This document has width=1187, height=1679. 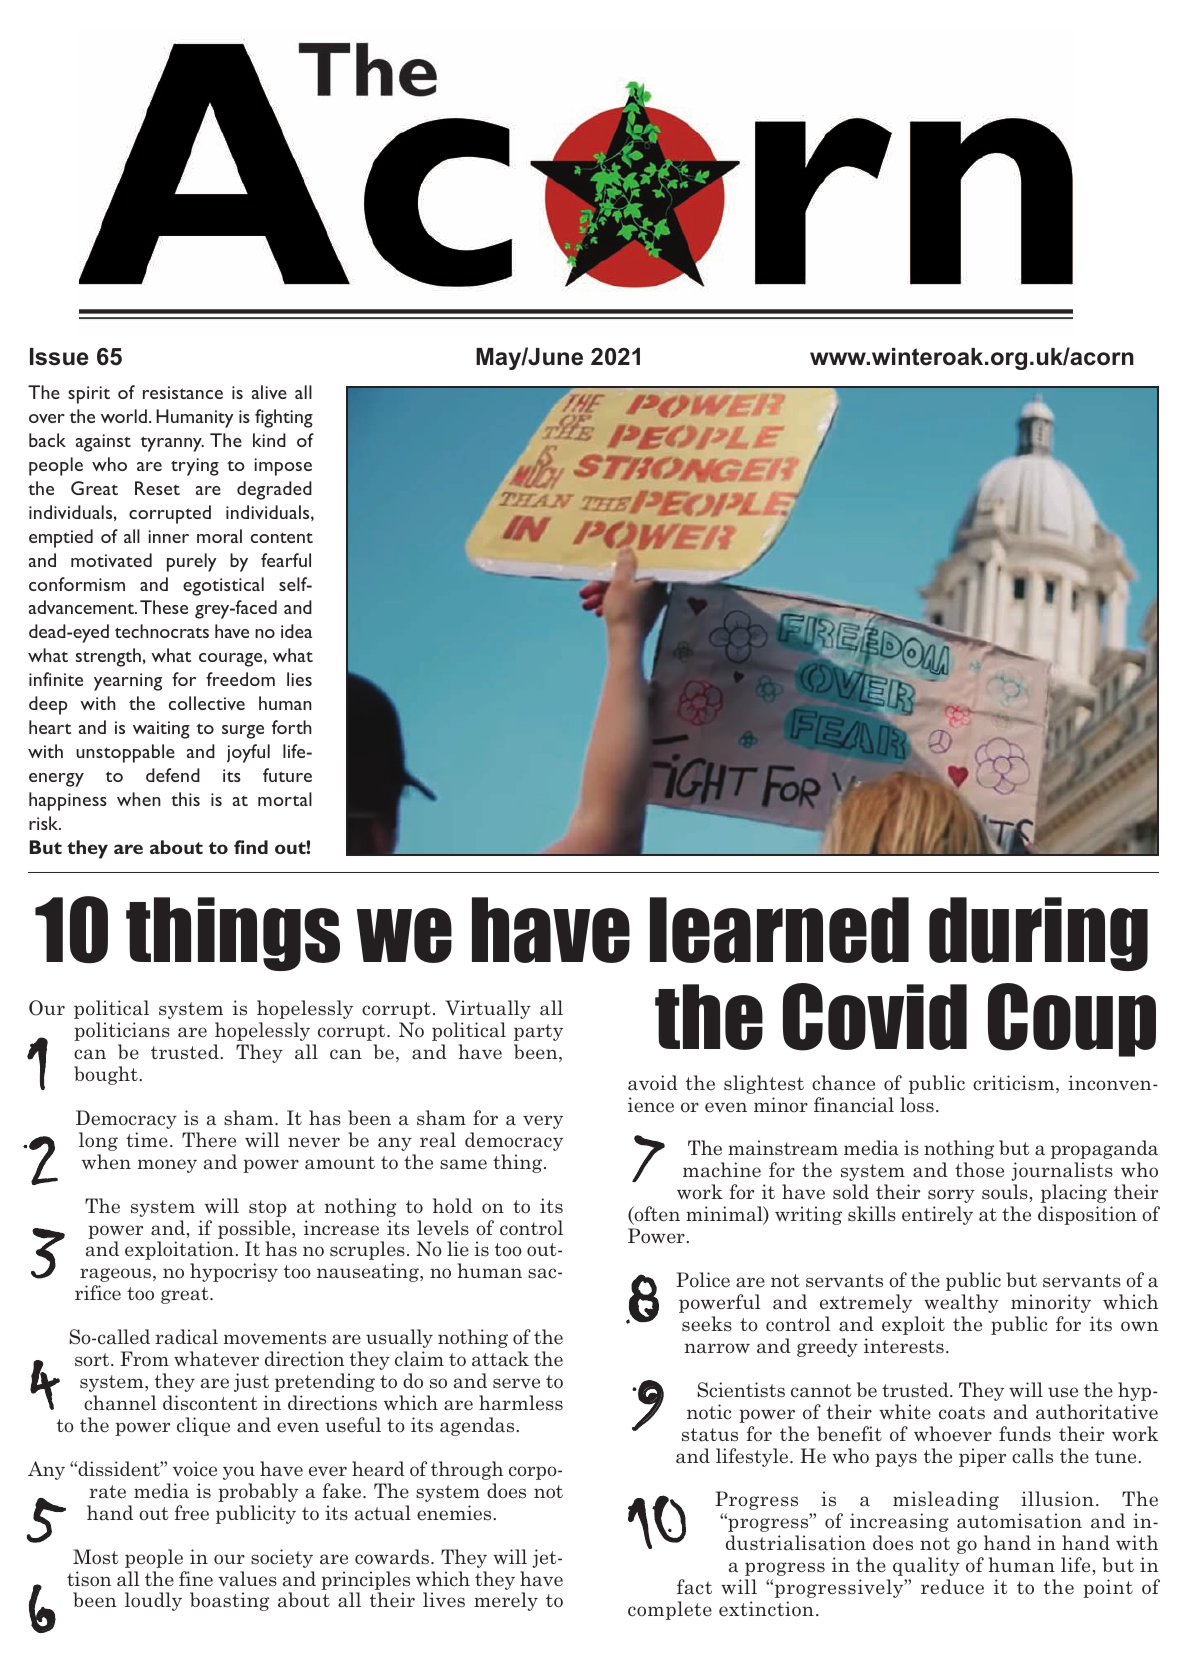 I want to click on time, so click(x=147, y=1140).
